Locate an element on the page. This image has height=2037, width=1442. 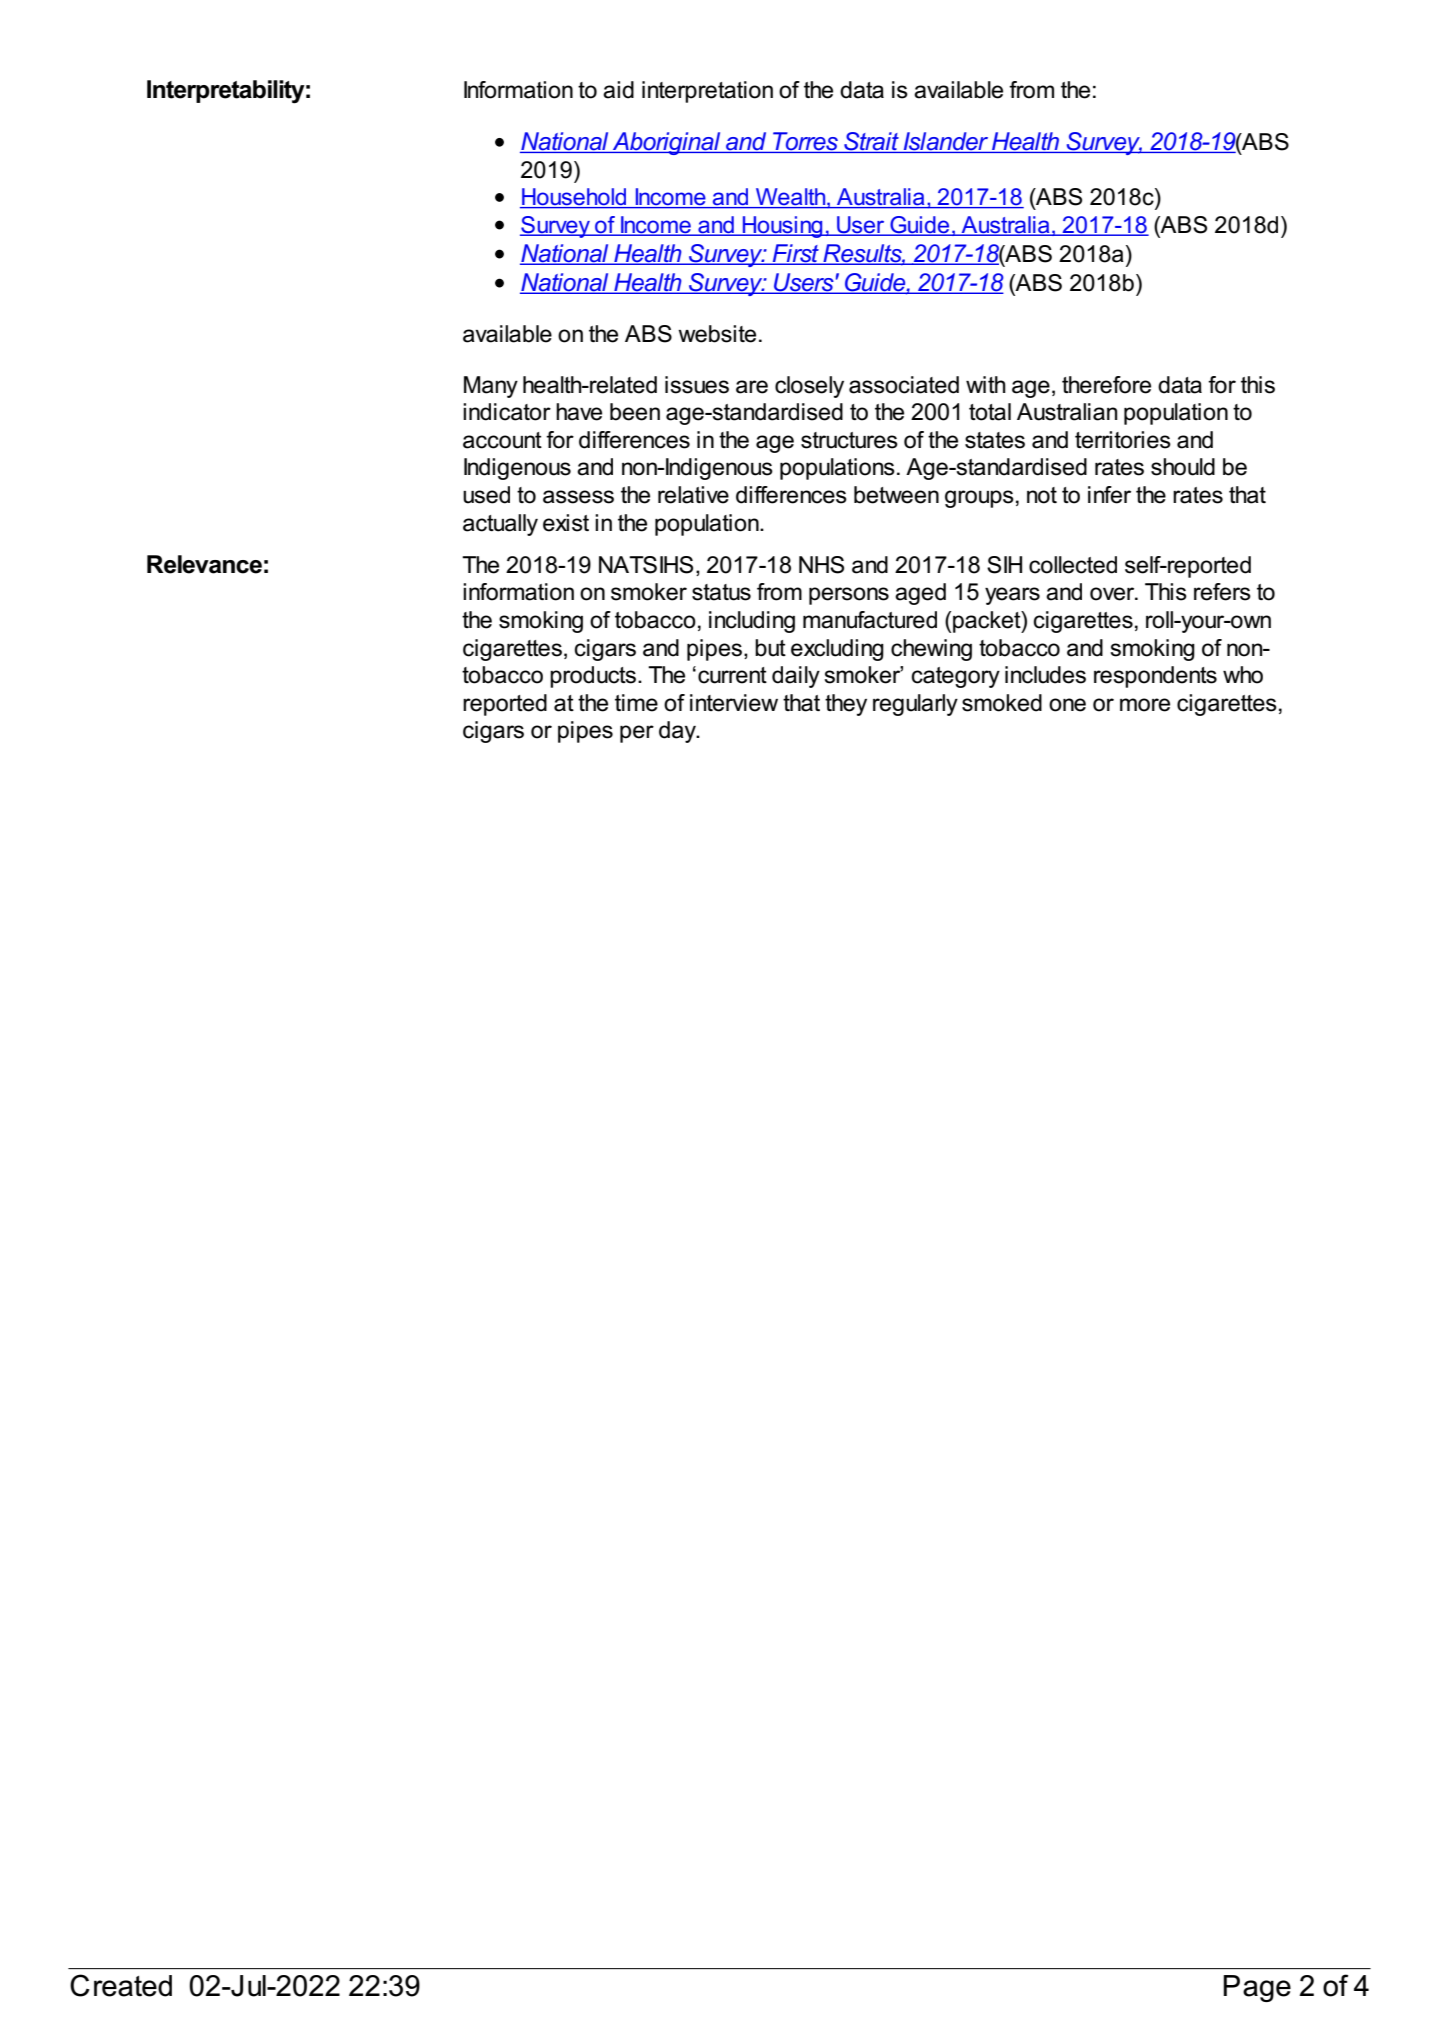
Page is located at coordinates (1257, 1988).
